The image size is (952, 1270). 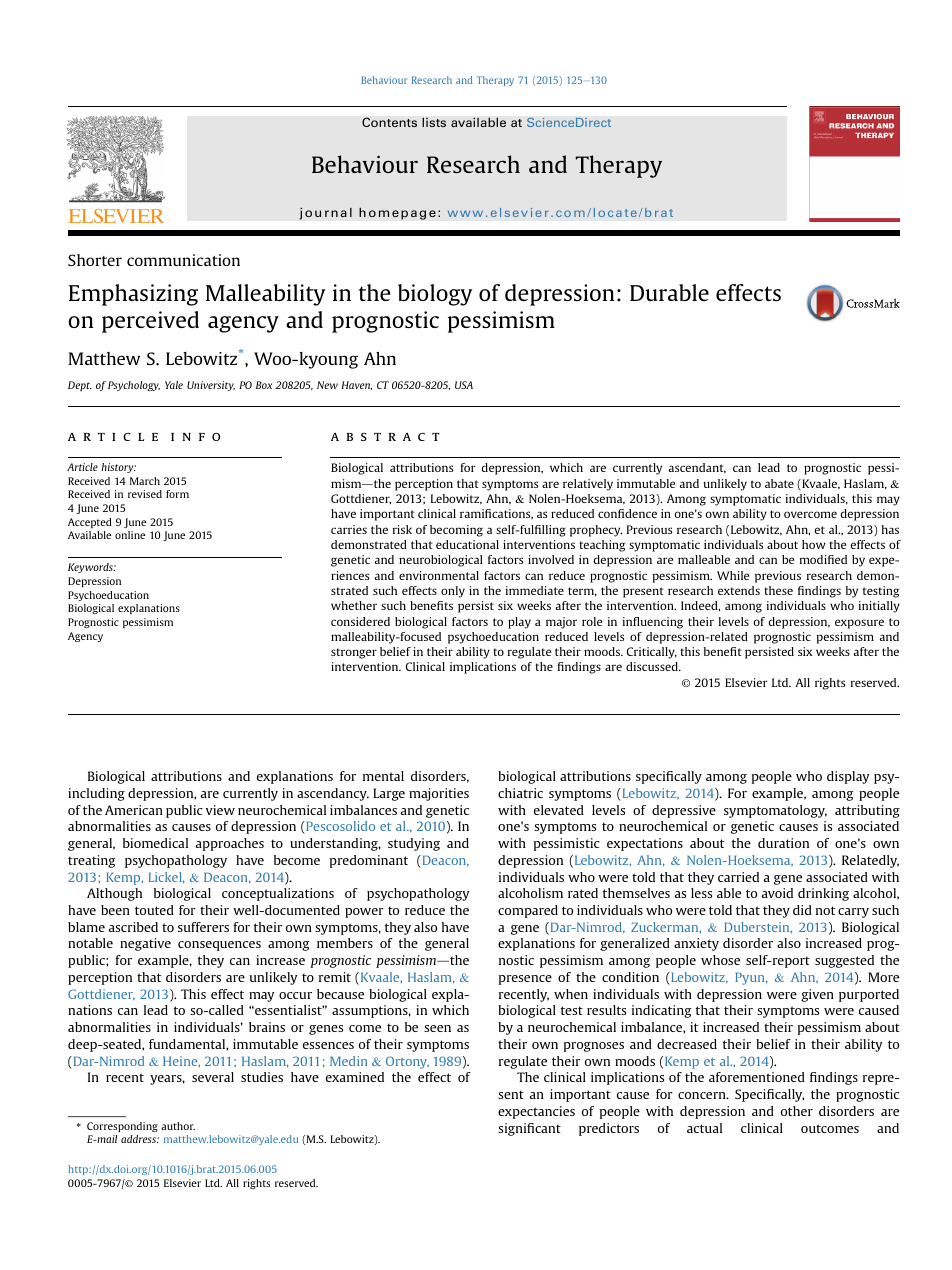 What do you see at coordinates (178, 1126) in the screenshot?
I see `author` at bounding box center [178, 1126].
